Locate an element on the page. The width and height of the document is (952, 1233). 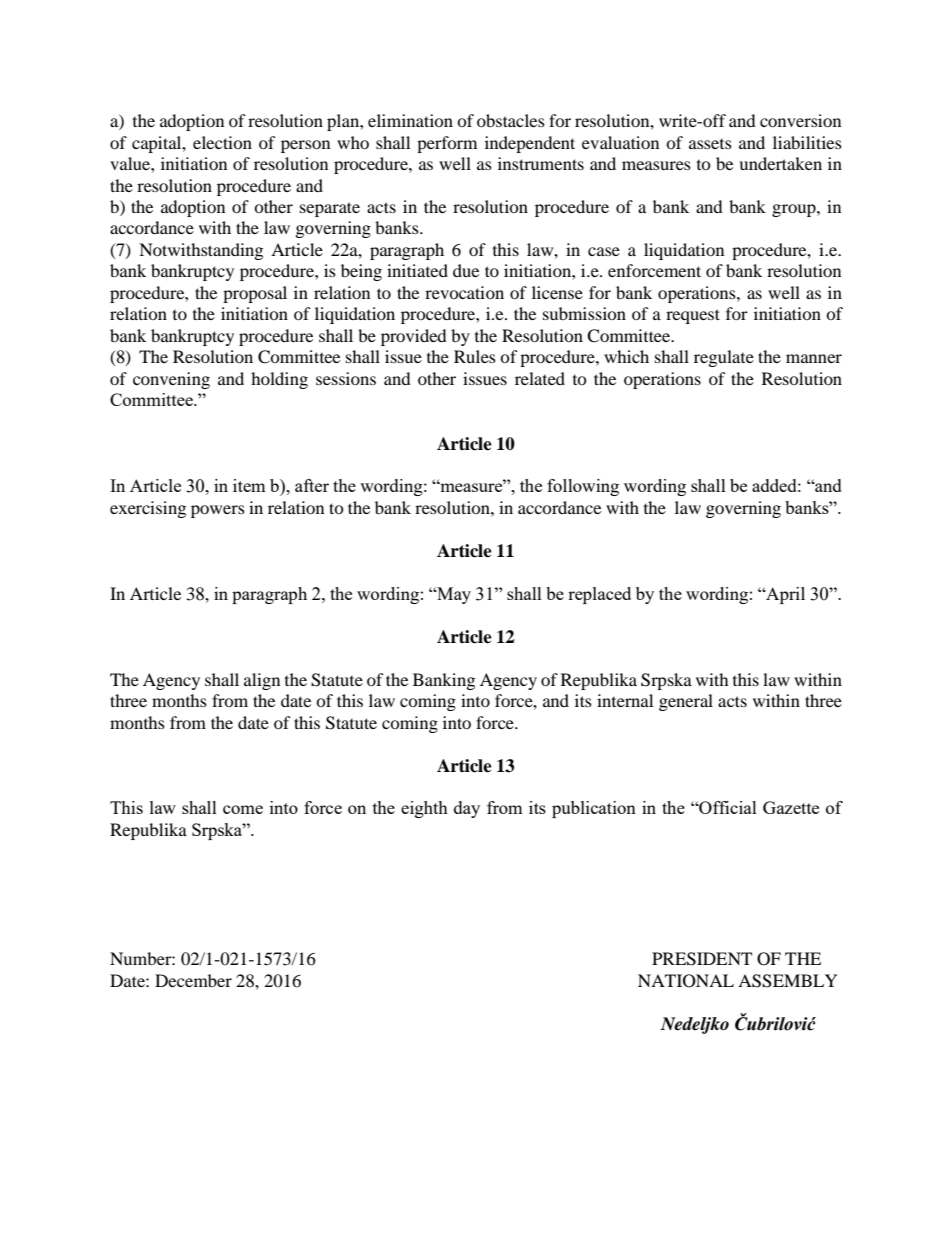
PRESIDENT is located at coordinates (702, 959).
